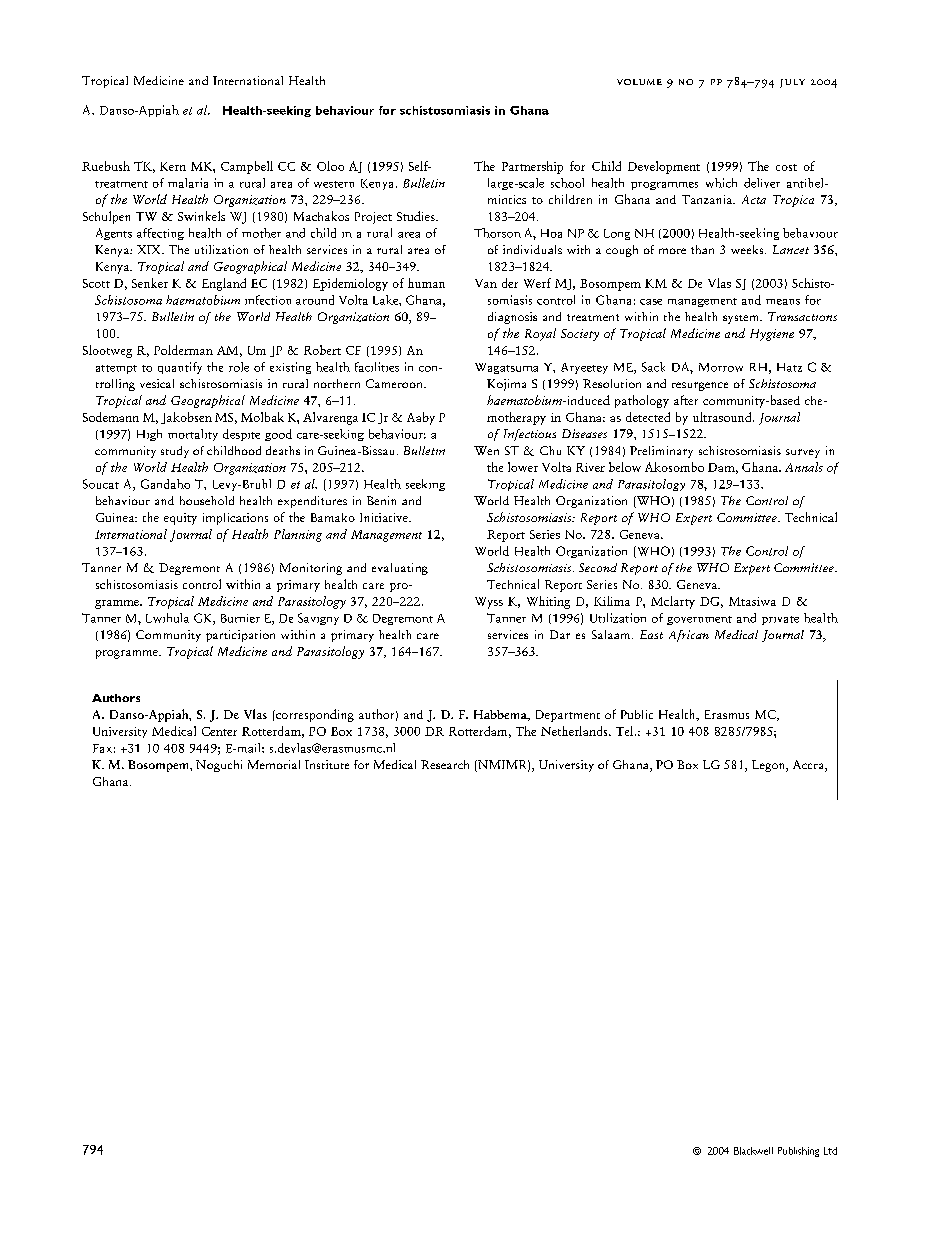 This image has height=1251, width=952. I want to click on Partnership, so click(532, 167).
